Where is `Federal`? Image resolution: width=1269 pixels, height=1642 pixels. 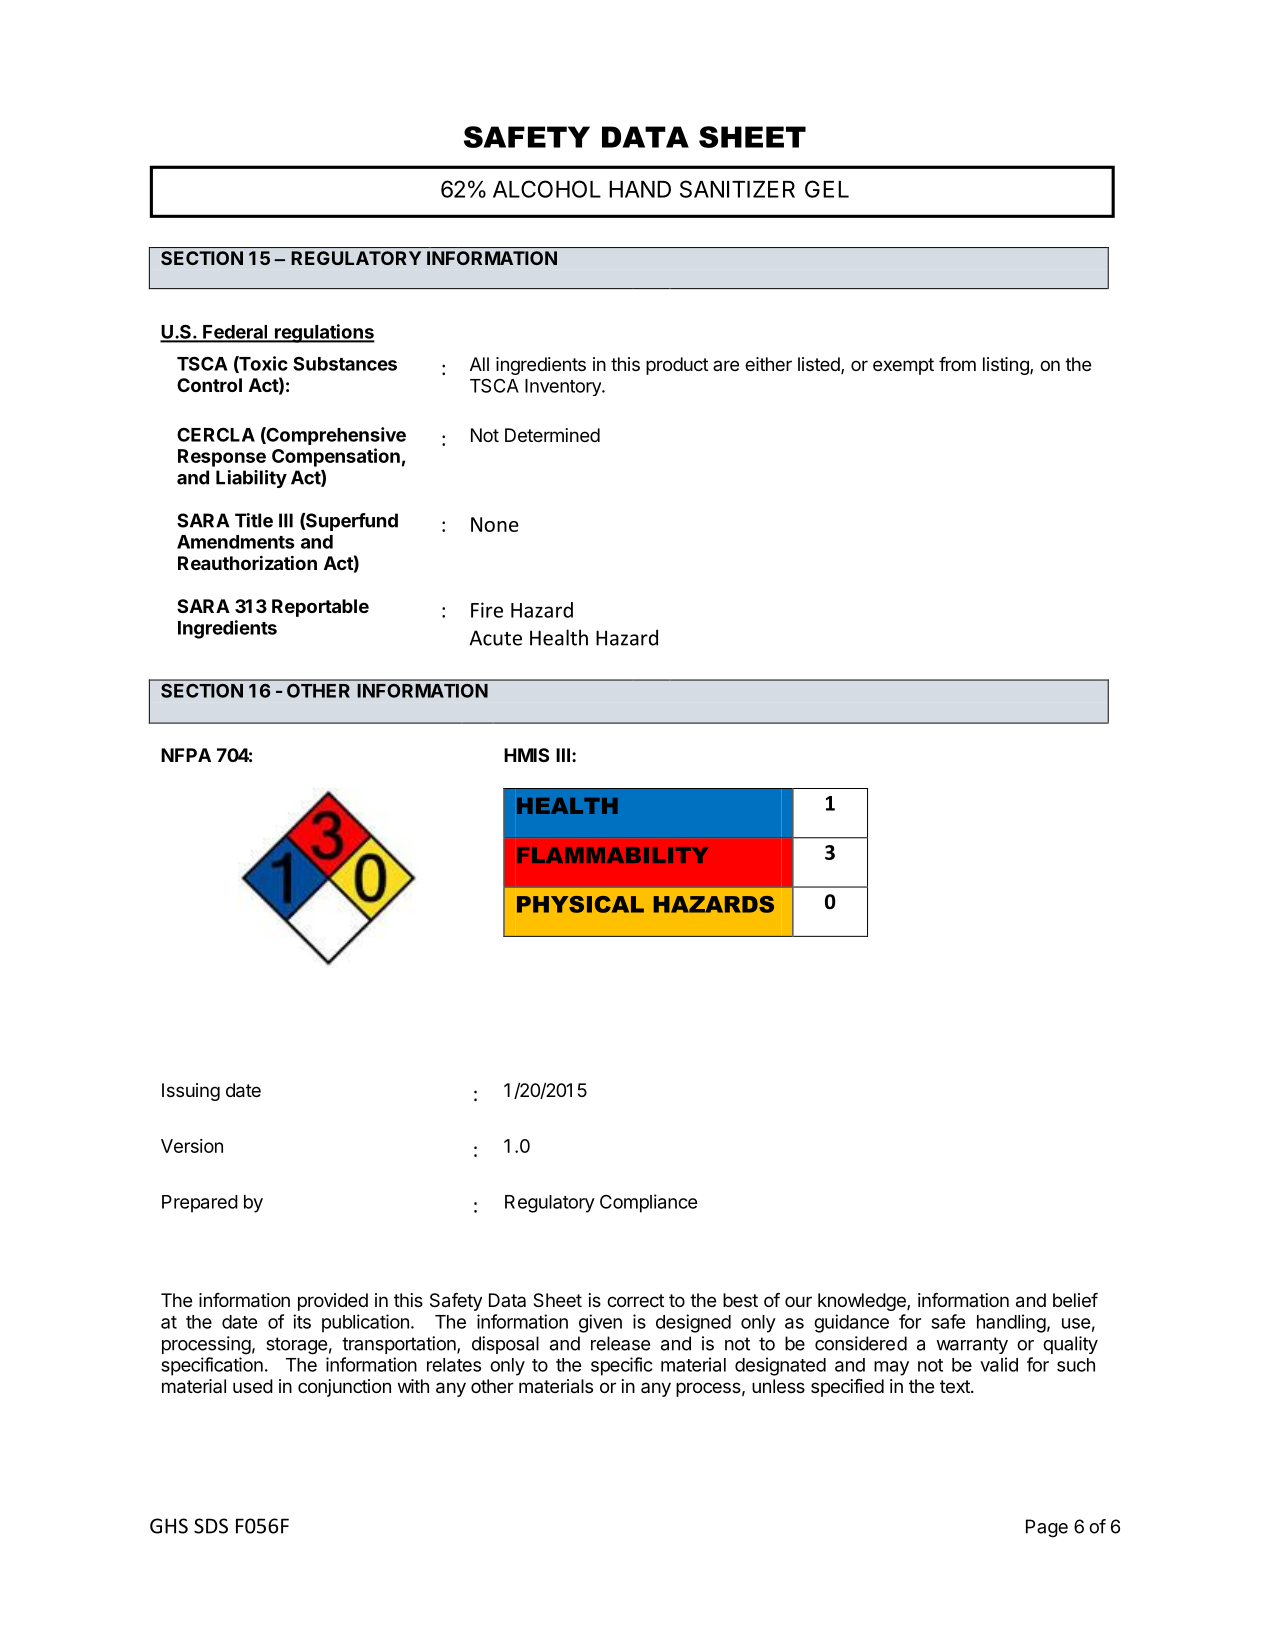
Federal is located at coordinates (235, 333).
